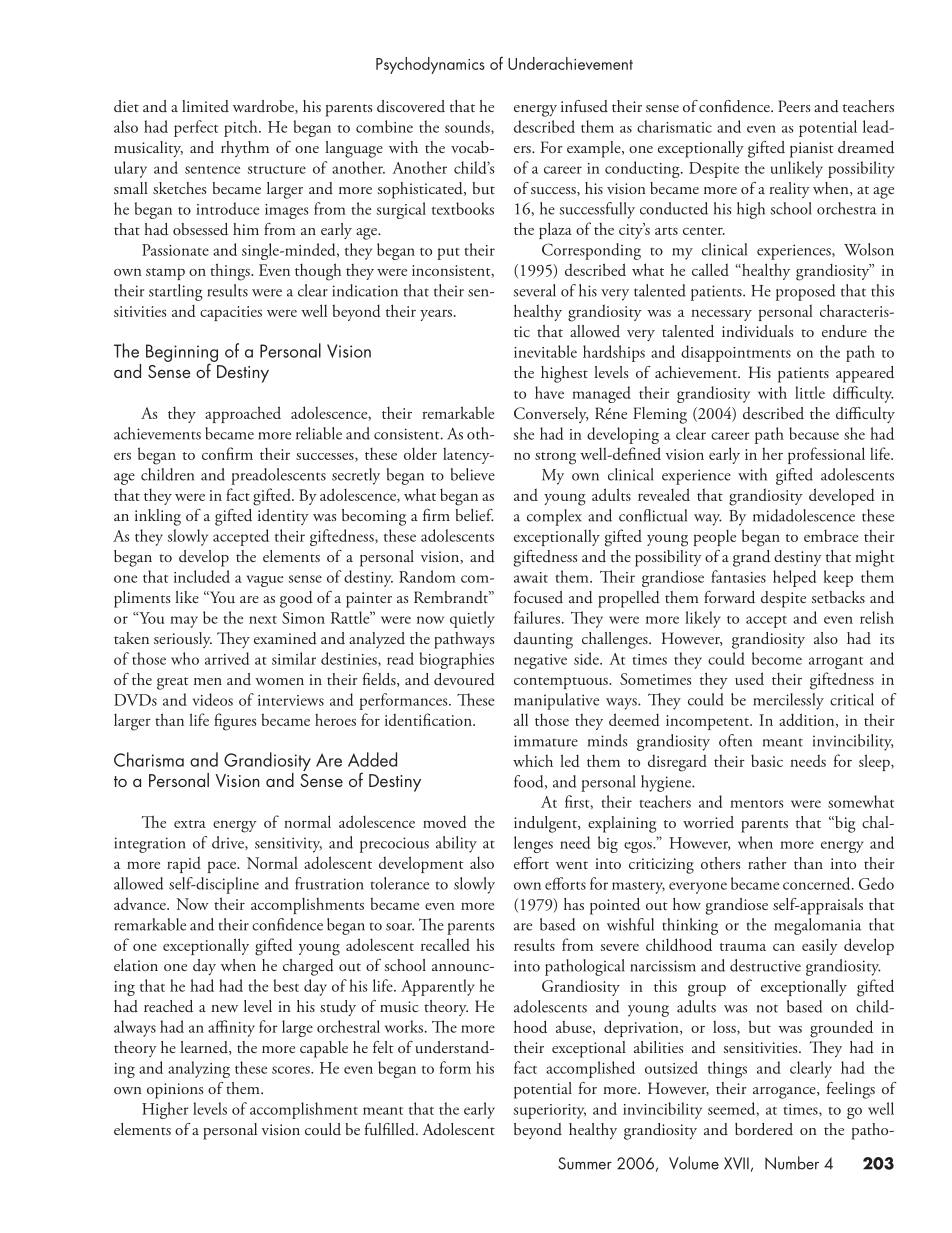 This screenshot has width=952, height=1233. Describe the element at coordinates (196, 128) in the screenshot. I see `perfect` at that location.
